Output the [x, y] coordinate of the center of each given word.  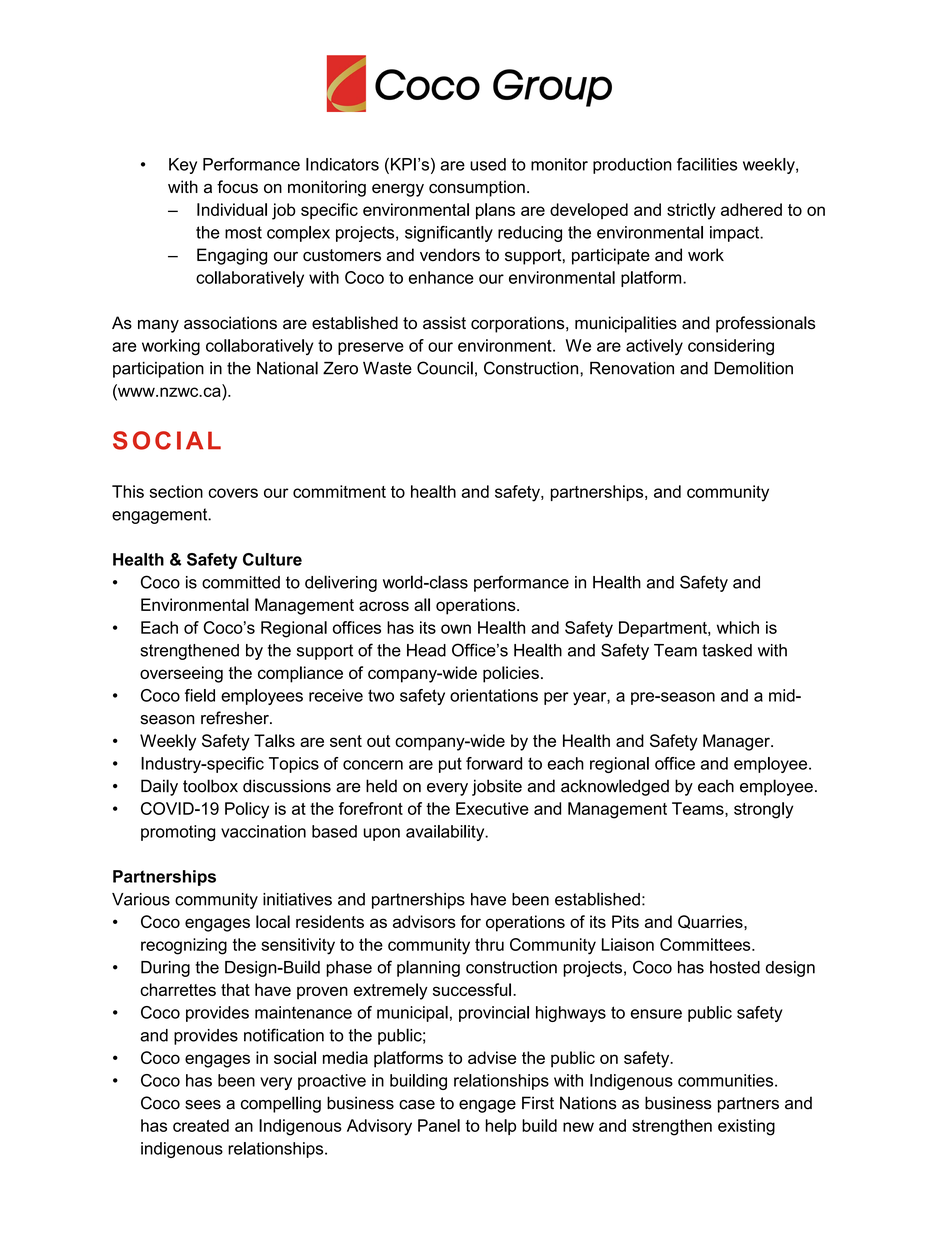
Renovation [632, 368]
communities [727, 1080]
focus [237, 187]
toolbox [210, 786]
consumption [477, 188]
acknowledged [615, 787]
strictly [691, 211]
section [176, 491]
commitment [339, 491]
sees [203, 1105]
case [417, 1105]
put [450, 765]
